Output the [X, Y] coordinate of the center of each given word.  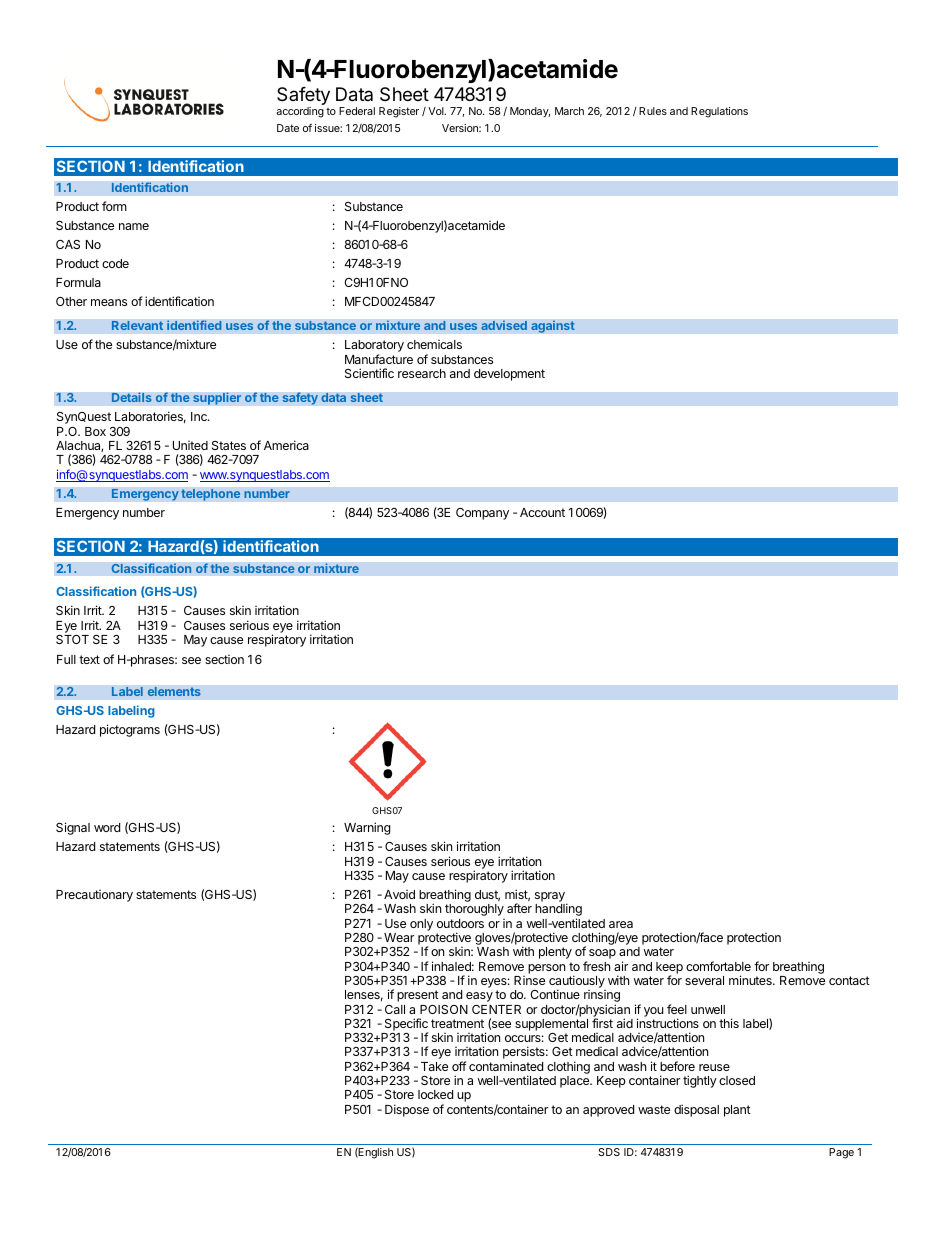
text [89, 659]
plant [737, 1111]
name [134, 226]
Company [482, 514]
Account [542, 512]
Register [399, 112]
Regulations [719, 112]
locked [435, 1094]
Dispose [407, 1110]
